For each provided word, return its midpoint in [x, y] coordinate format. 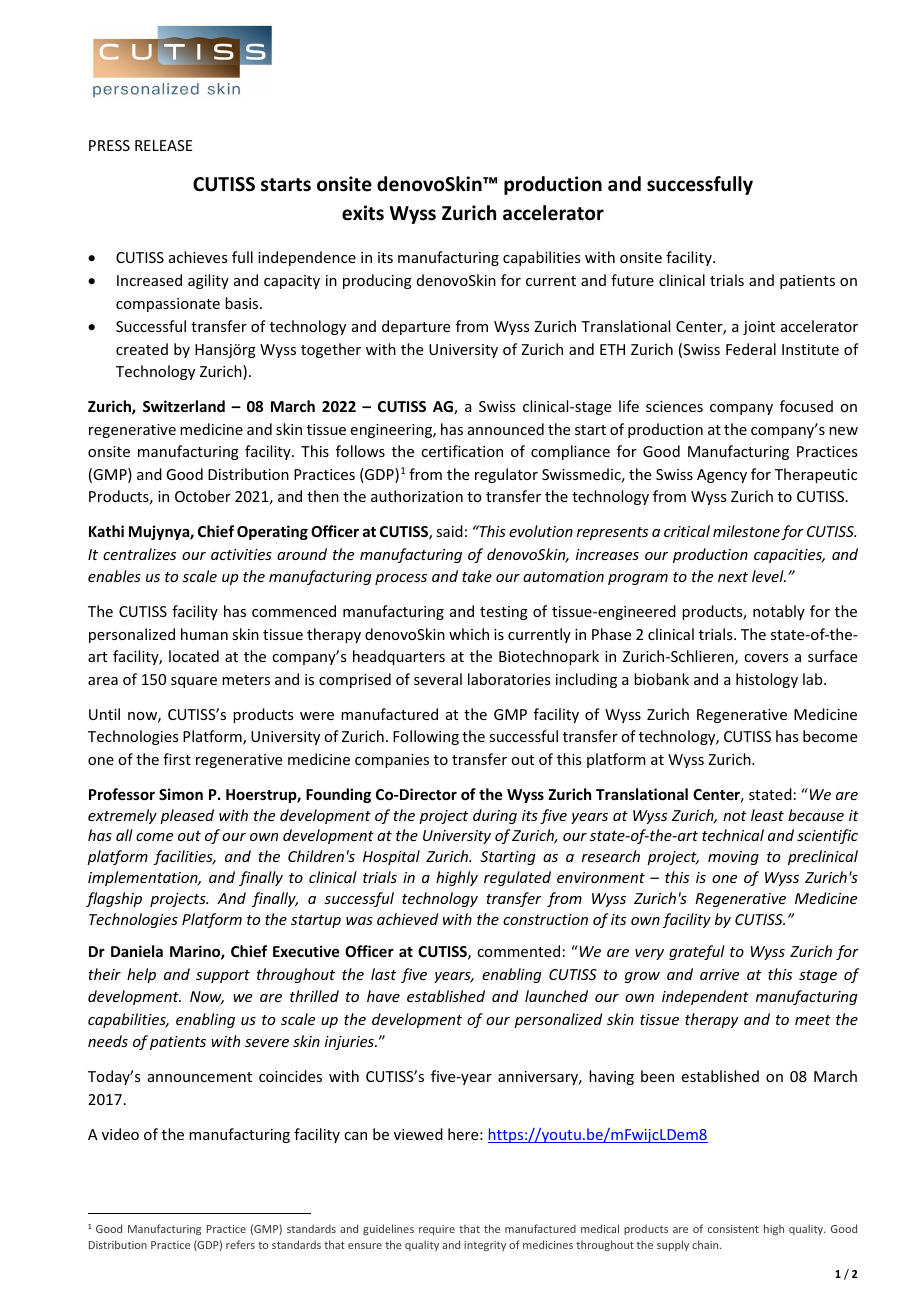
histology [767, 680]
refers [240, 1244]
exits [363, 213]
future [632, 280]
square [194, 682]
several [438, 679]
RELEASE [163, 145]
